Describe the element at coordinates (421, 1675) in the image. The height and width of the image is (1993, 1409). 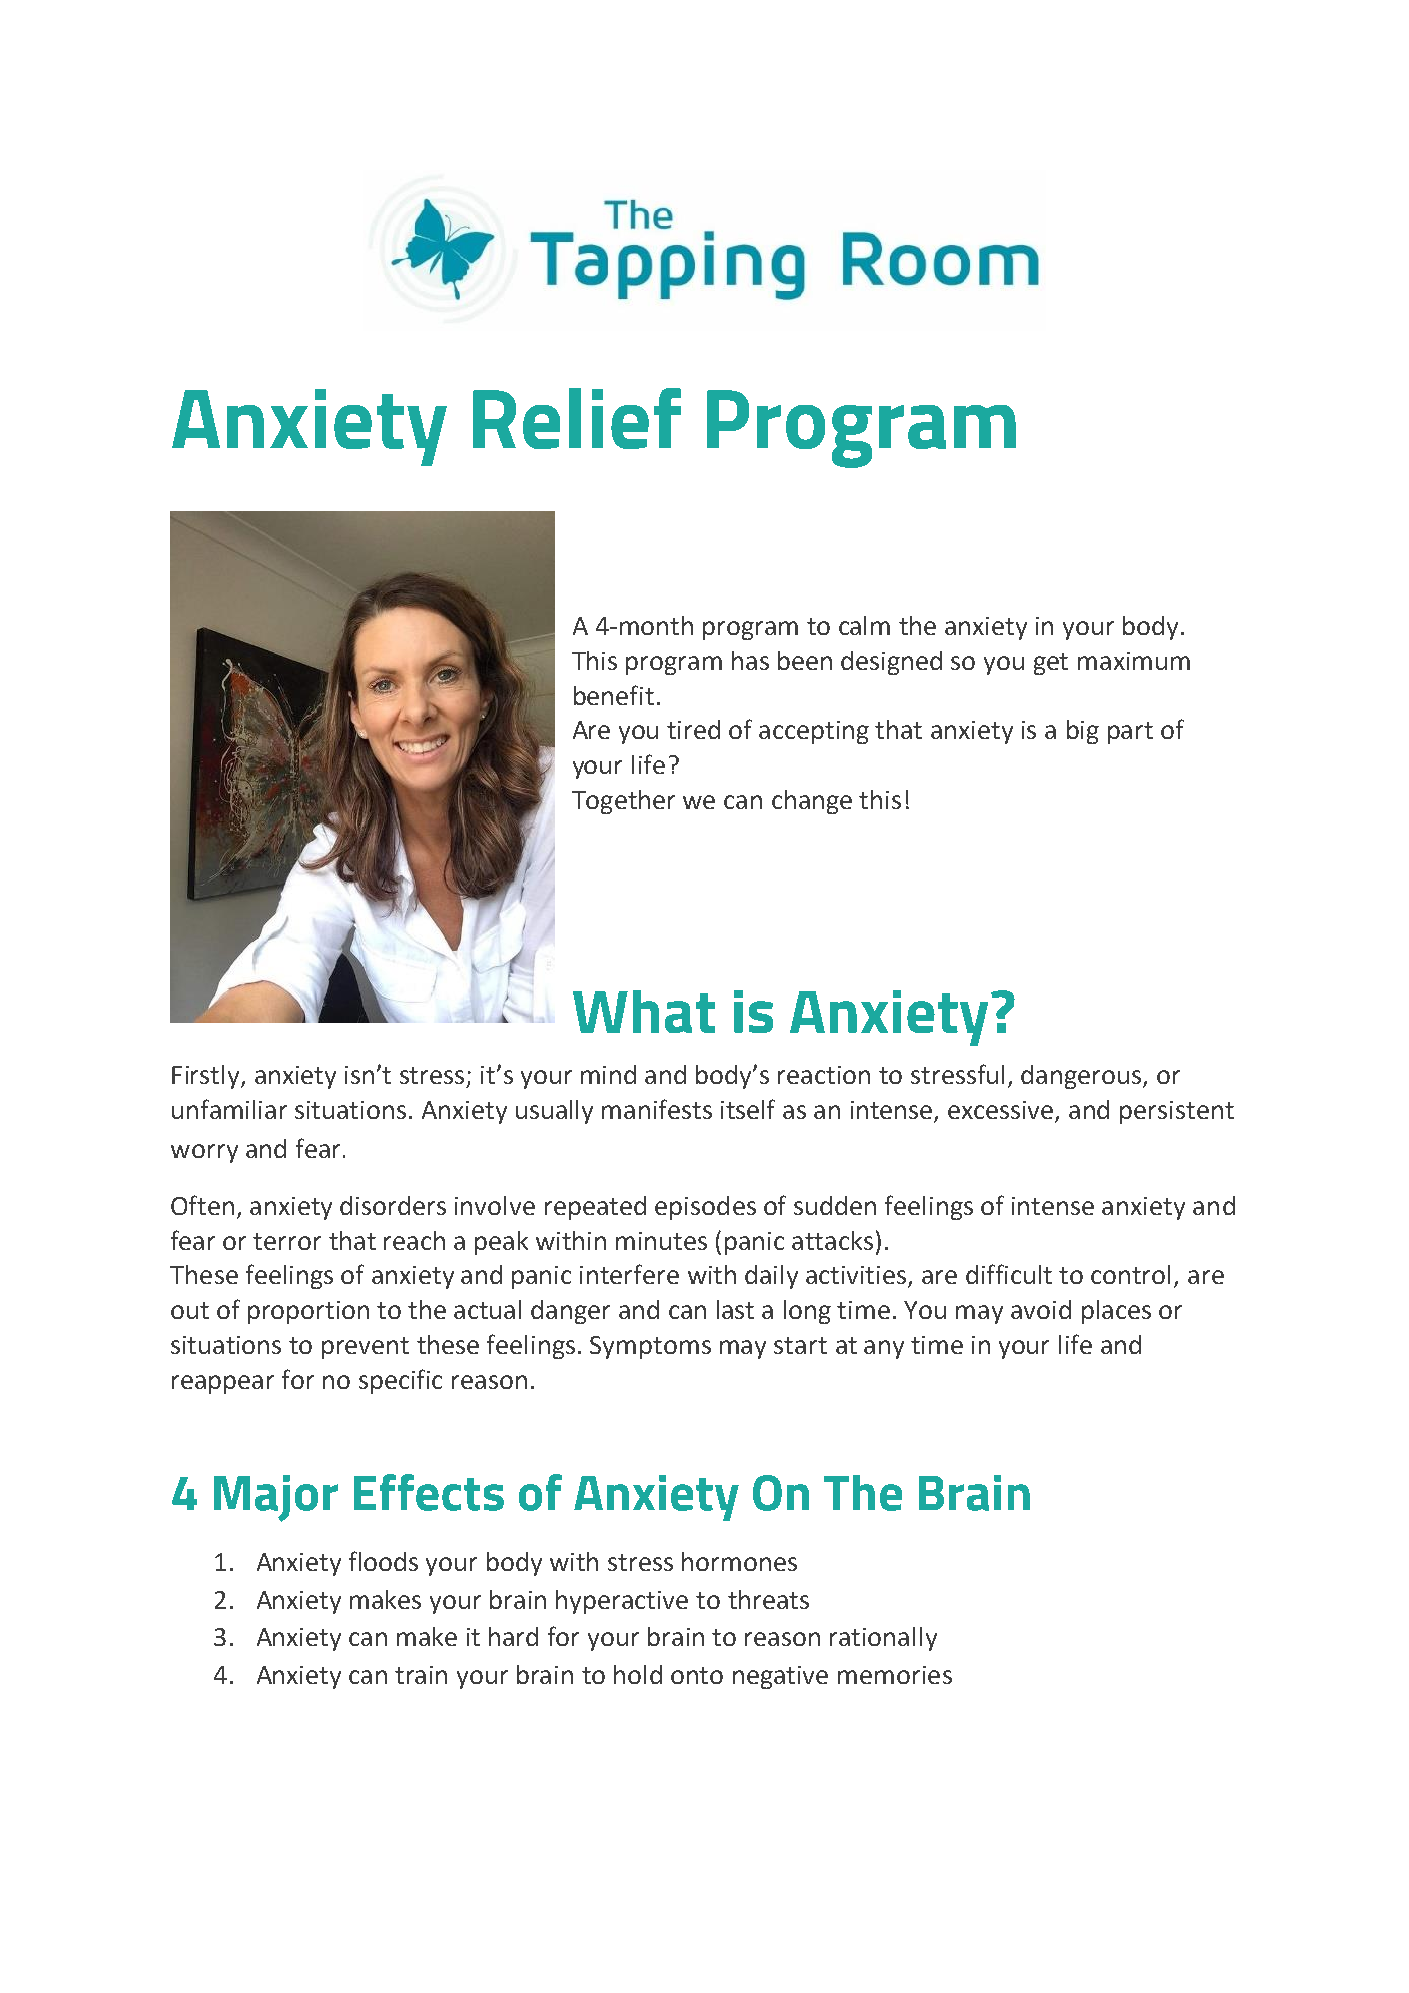
I see `train` at that location.
